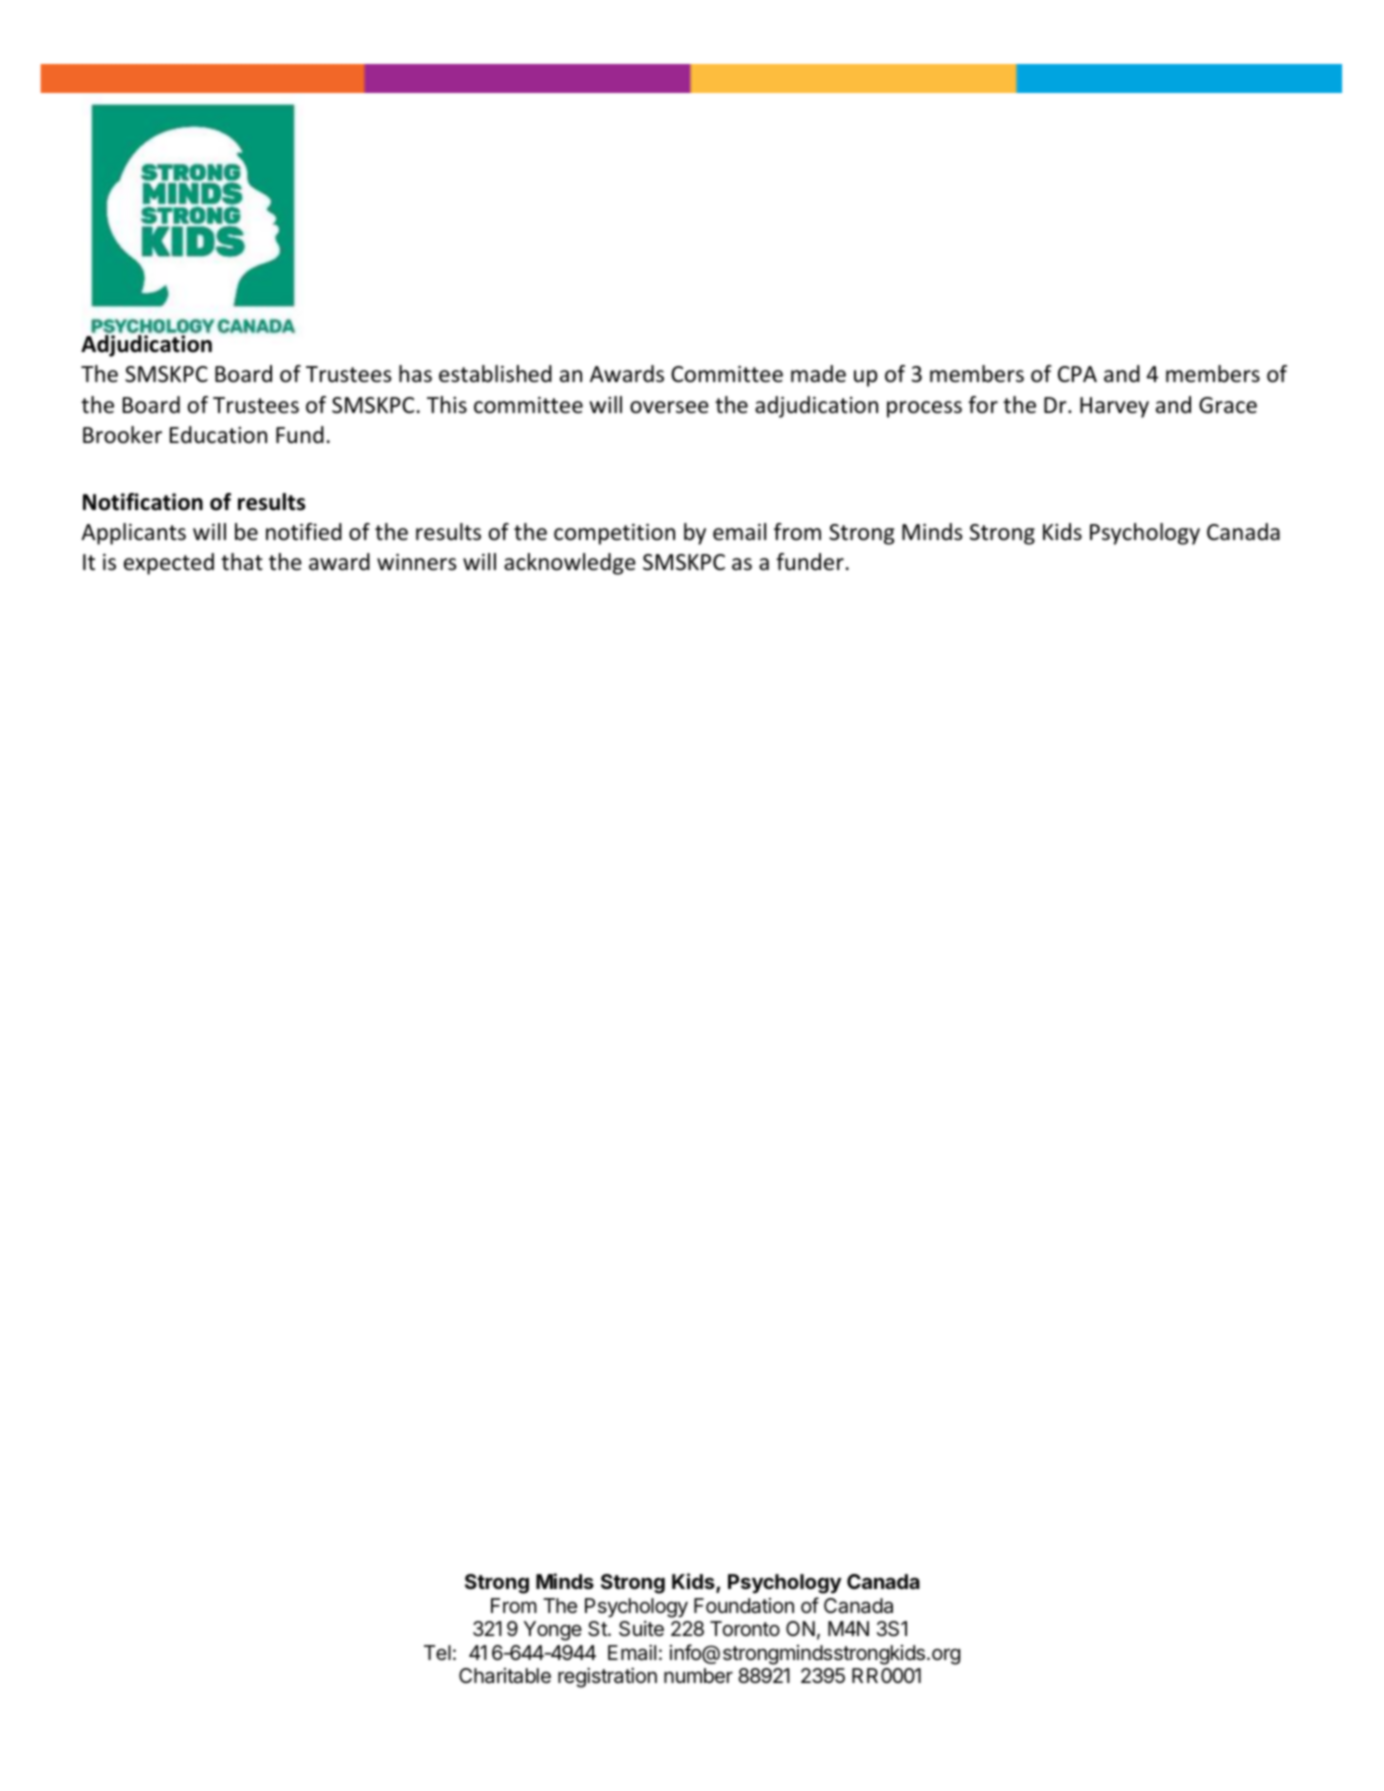  What do you see at coordinates (242, 562) in the page?
I see `that` at bounding box center [242, 562].
